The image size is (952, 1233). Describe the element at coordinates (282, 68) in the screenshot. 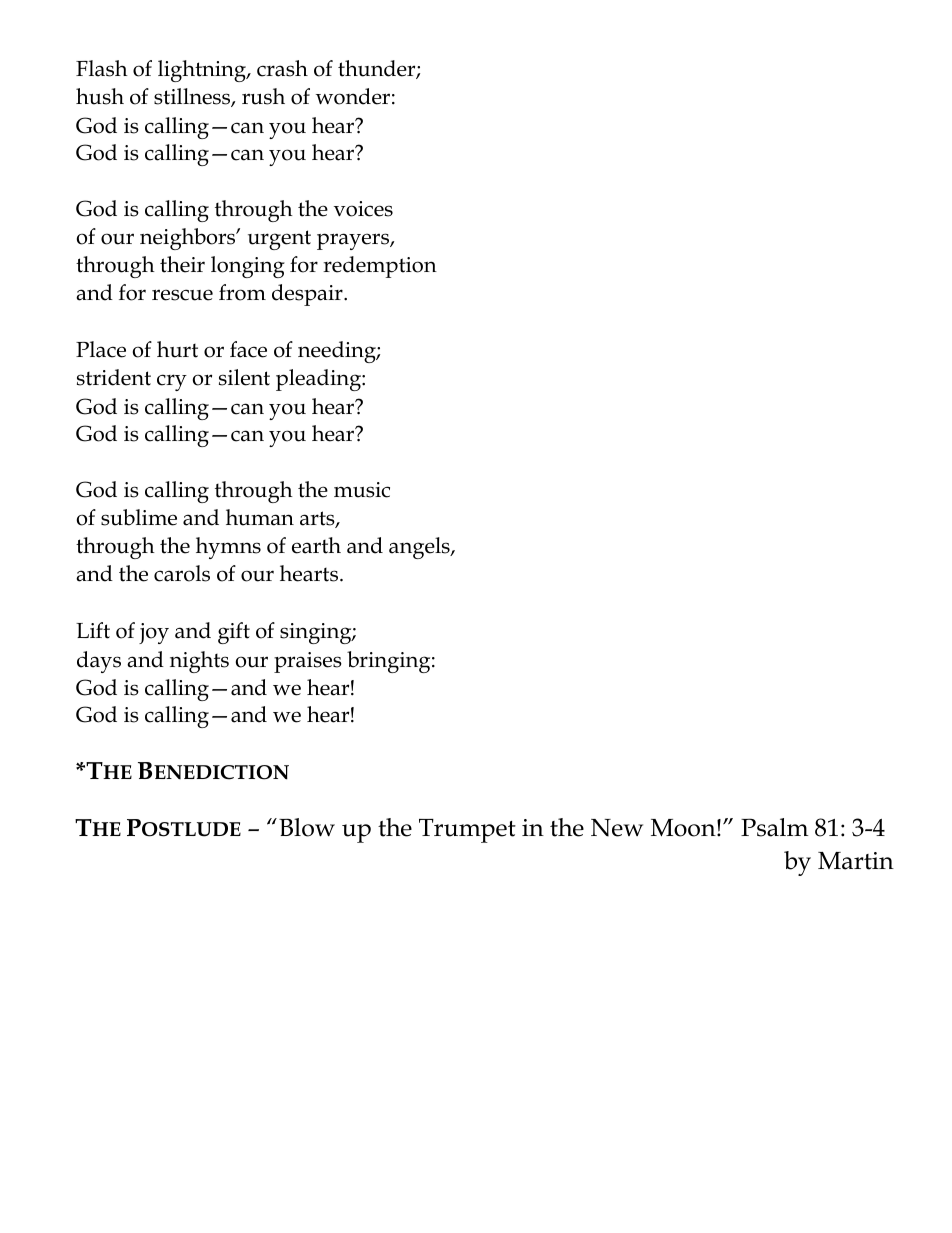

I see `crash` at that location.
